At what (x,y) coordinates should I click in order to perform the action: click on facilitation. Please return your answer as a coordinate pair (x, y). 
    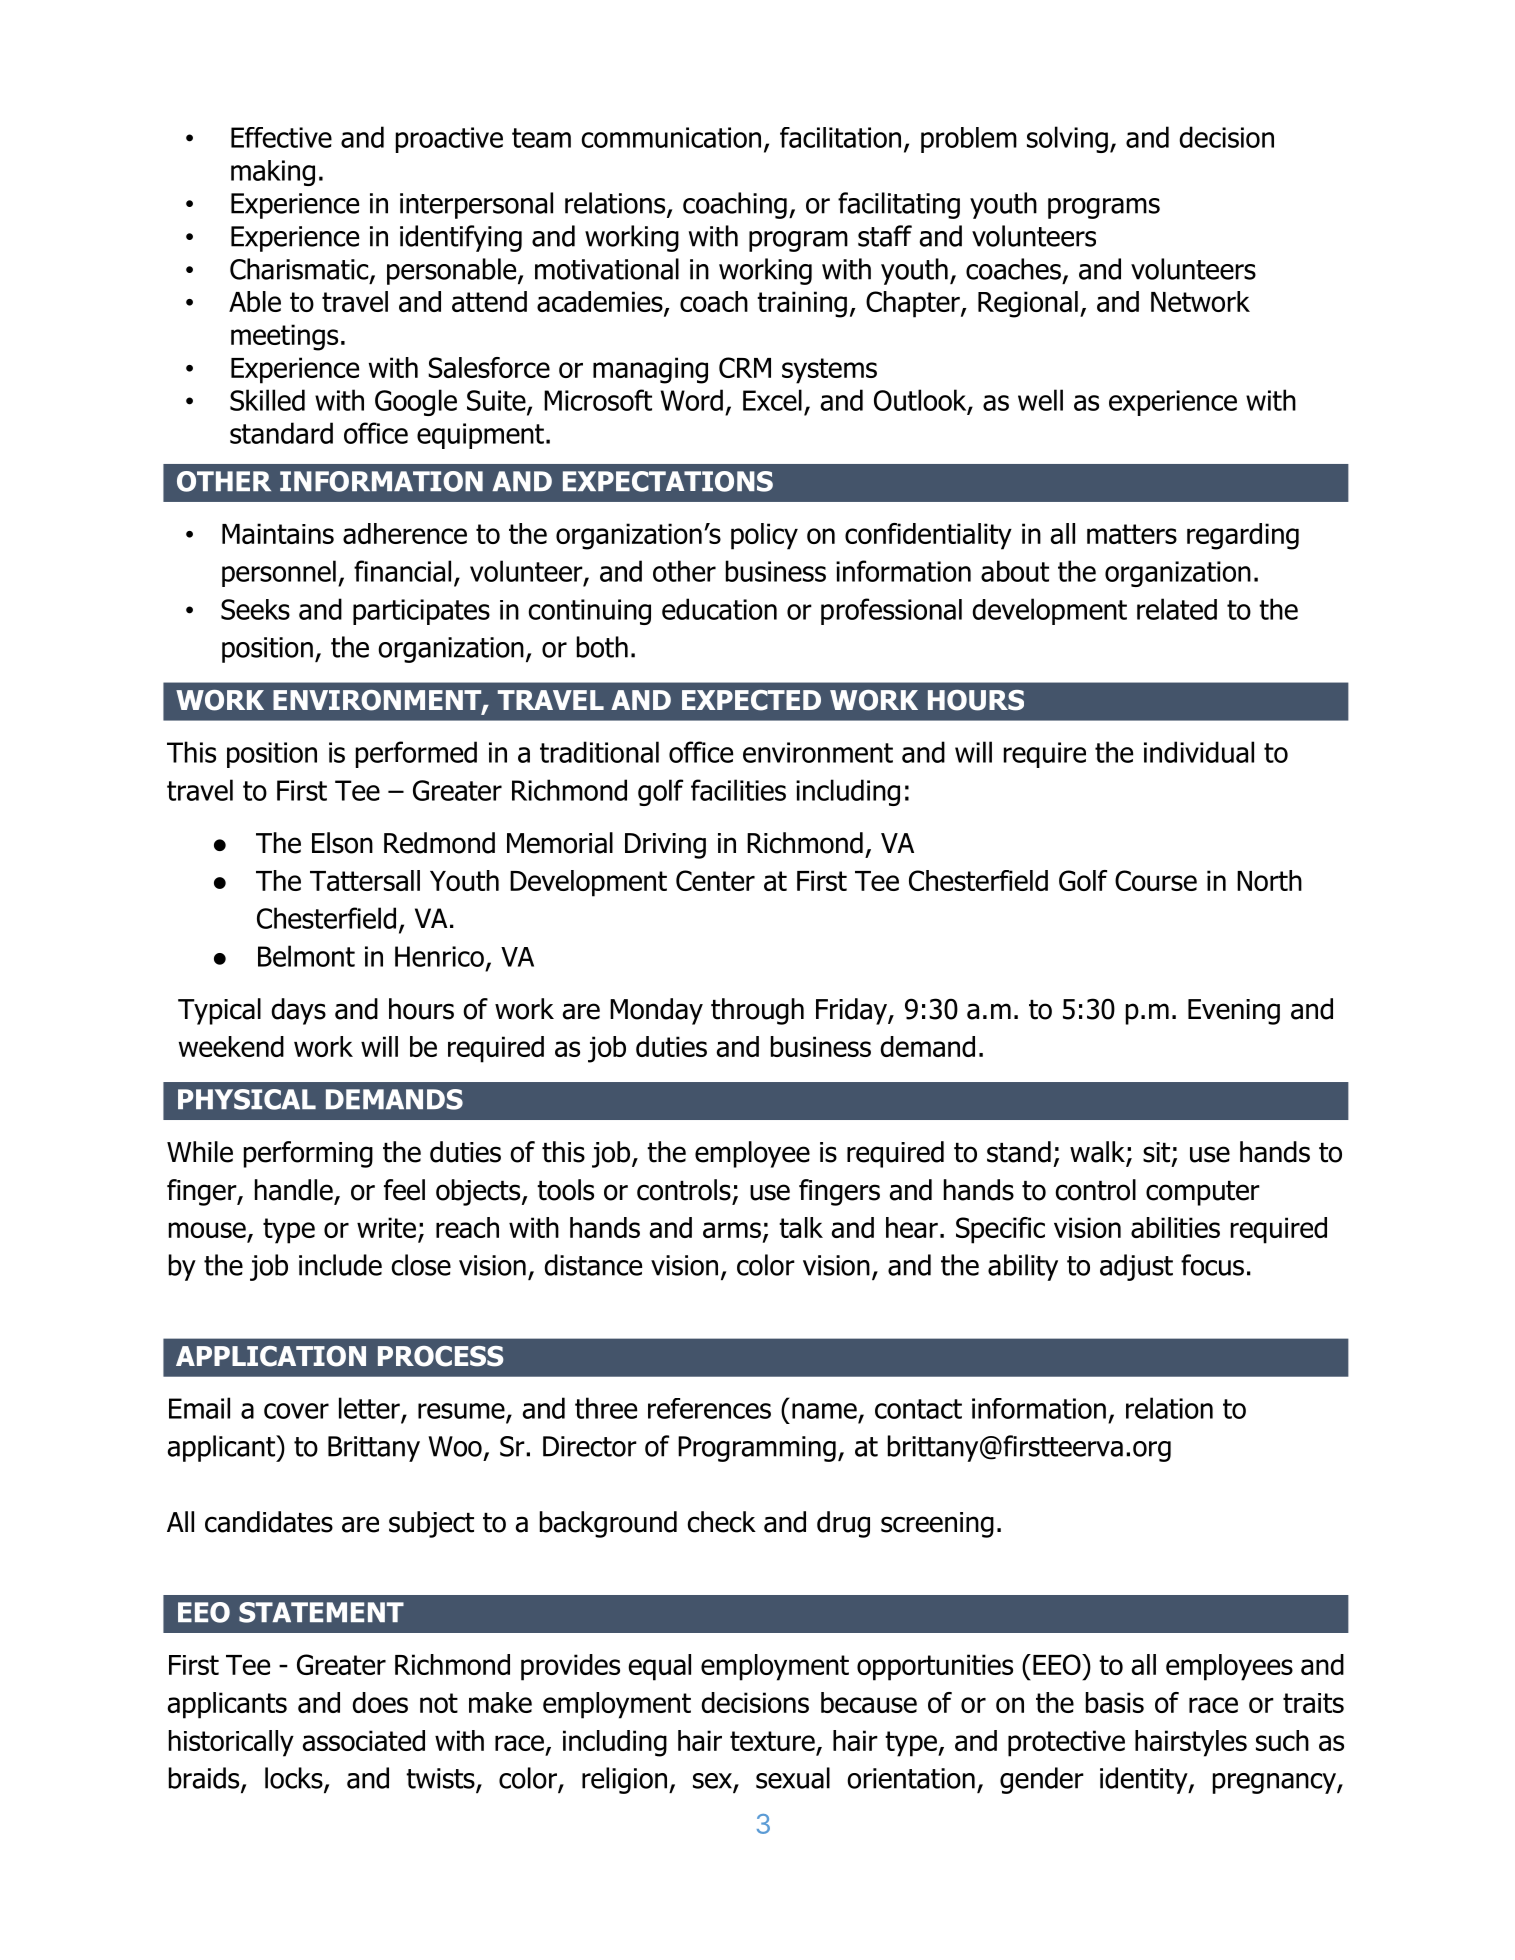
    Looking at the image, I should click on (840, 137).
